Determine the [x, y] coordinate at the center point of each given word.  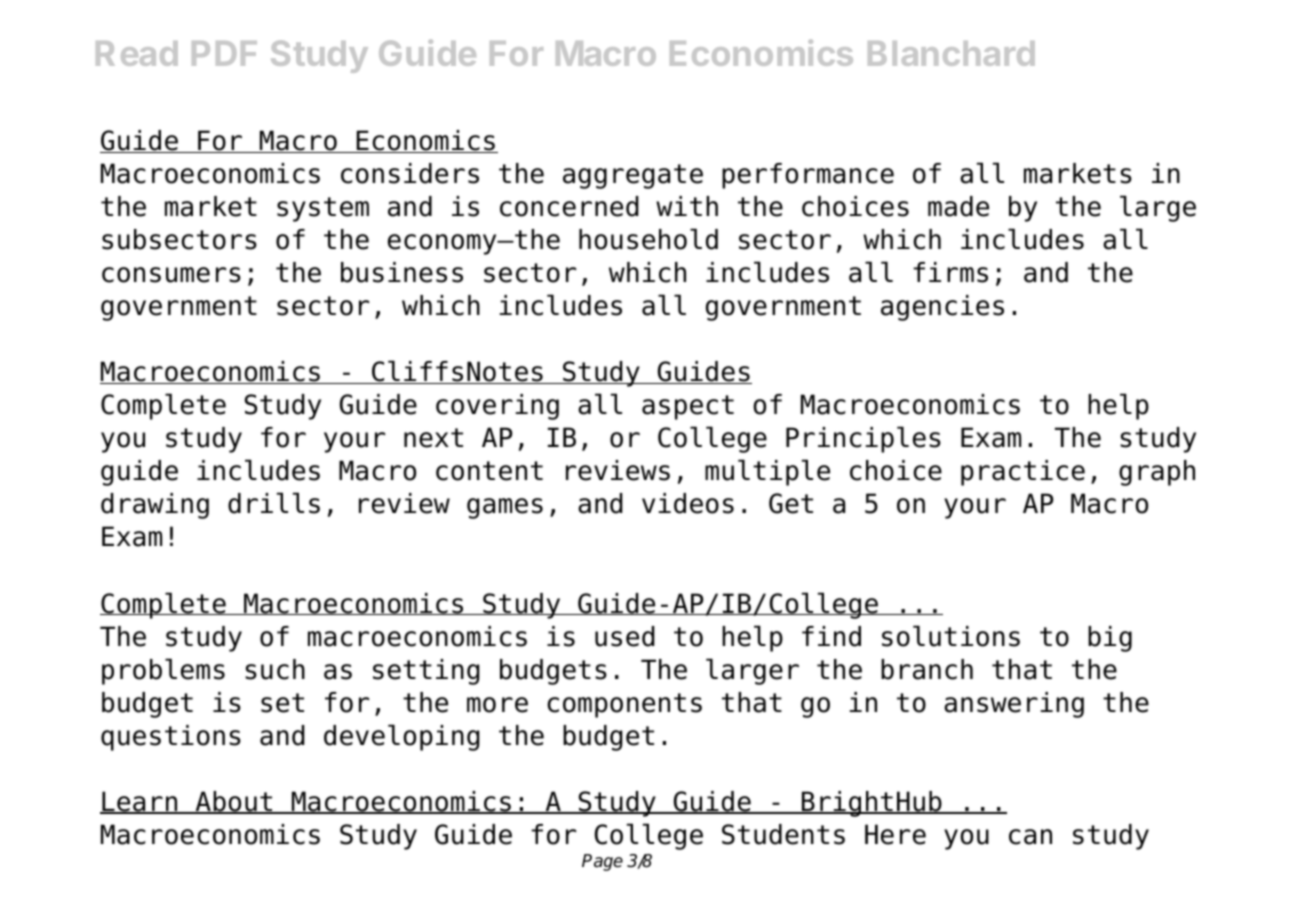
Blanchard [951, 53]
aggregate [633, 176]
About [234, 802]
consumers [171, 275]
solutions [951, 636]
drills [274, 503]
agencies [942, 308]
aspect [688, 407]
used [625, 636]
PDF [224, 53]
